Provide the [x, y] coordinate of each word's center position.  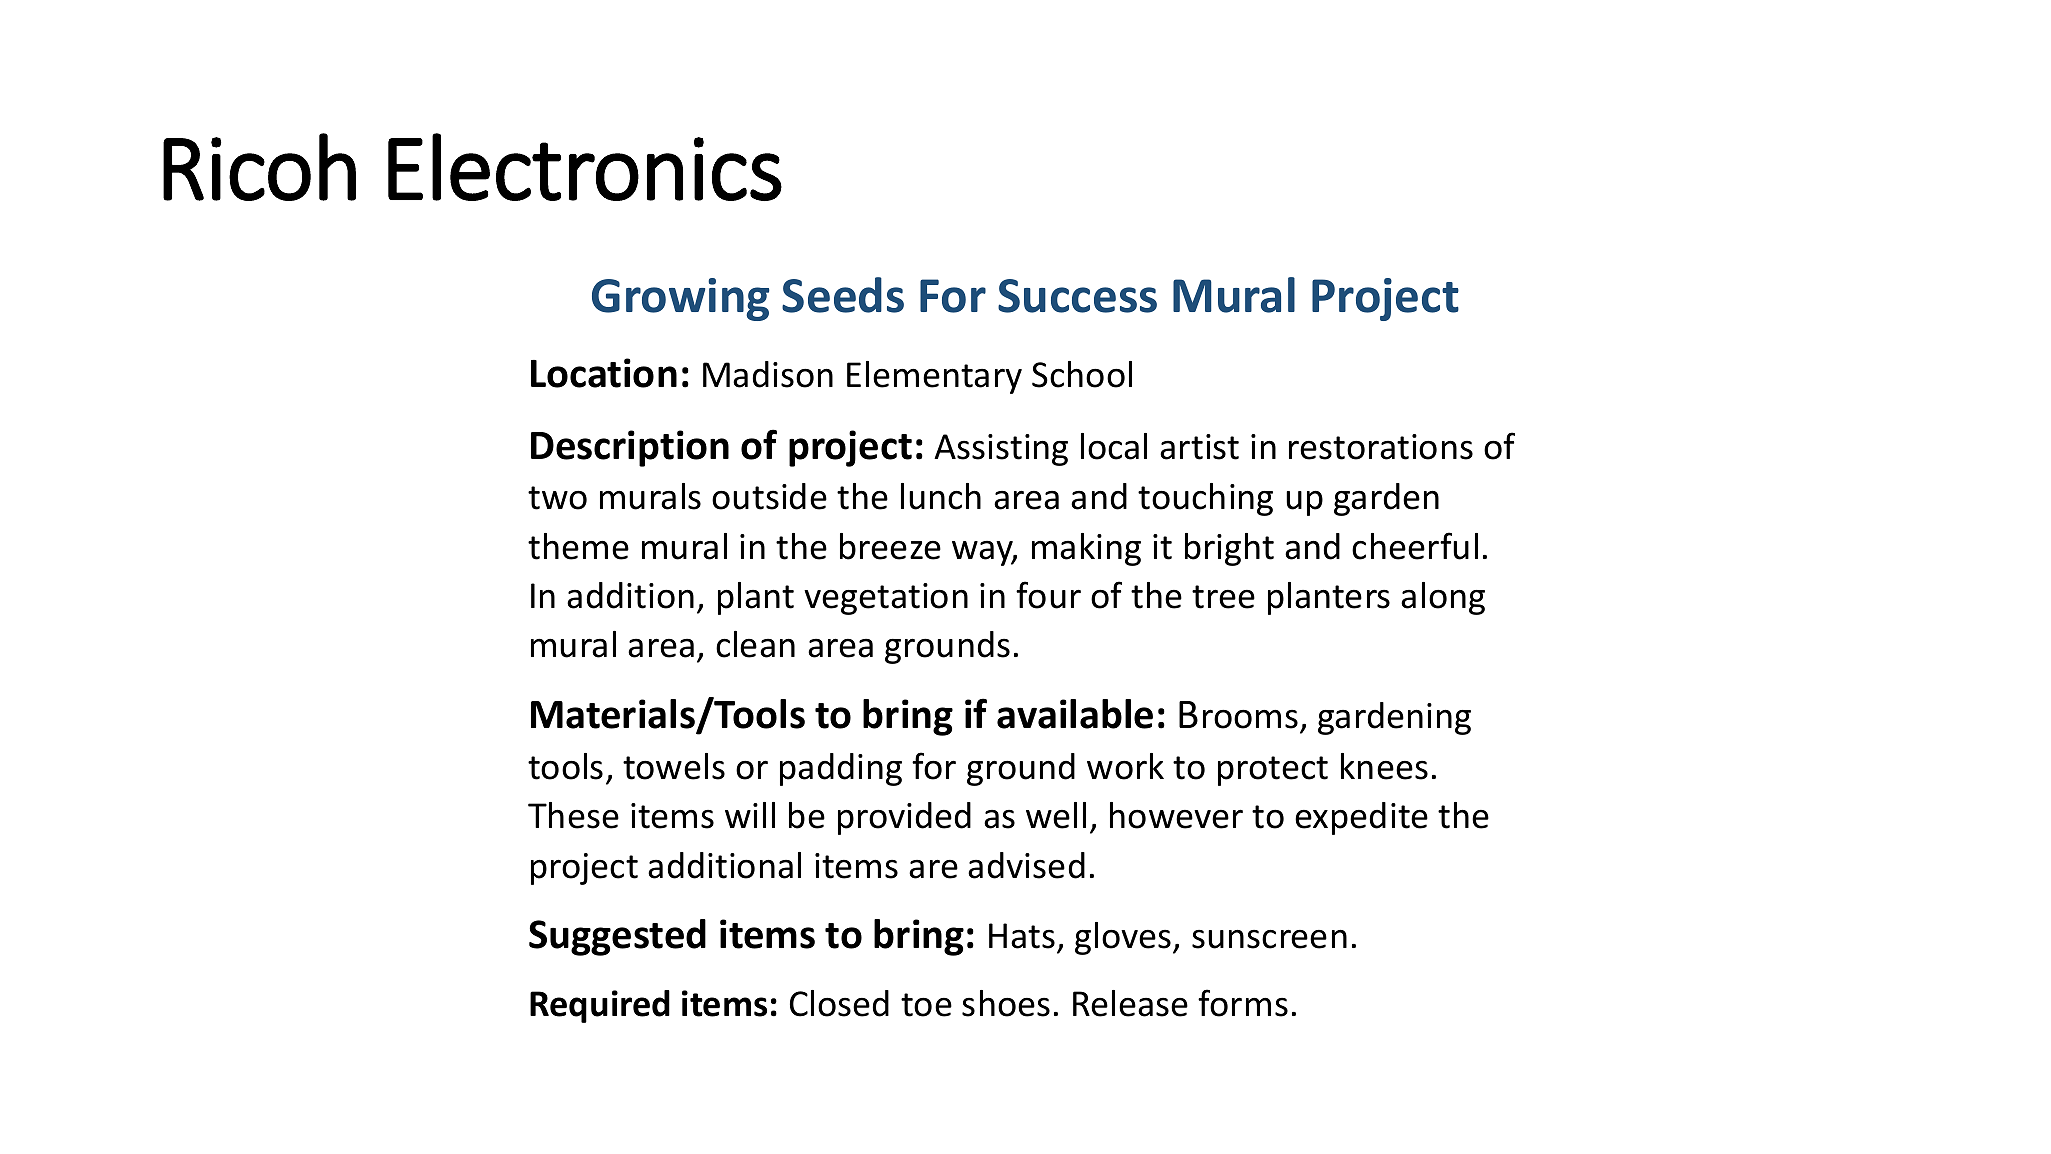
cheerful [1415, 546]
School [1082, 374]
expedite [1361, 818]
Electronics [585, 167]
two [557, 498]
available [1075, 714]
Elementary [934, 377]
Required [600, 1006]
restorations [1381, 447]
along [1443, 598]
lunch [941, 496]
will [750, 815]
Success [1077, 296]
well [1056, 815]
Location [604, 373]
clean [755, 644]
